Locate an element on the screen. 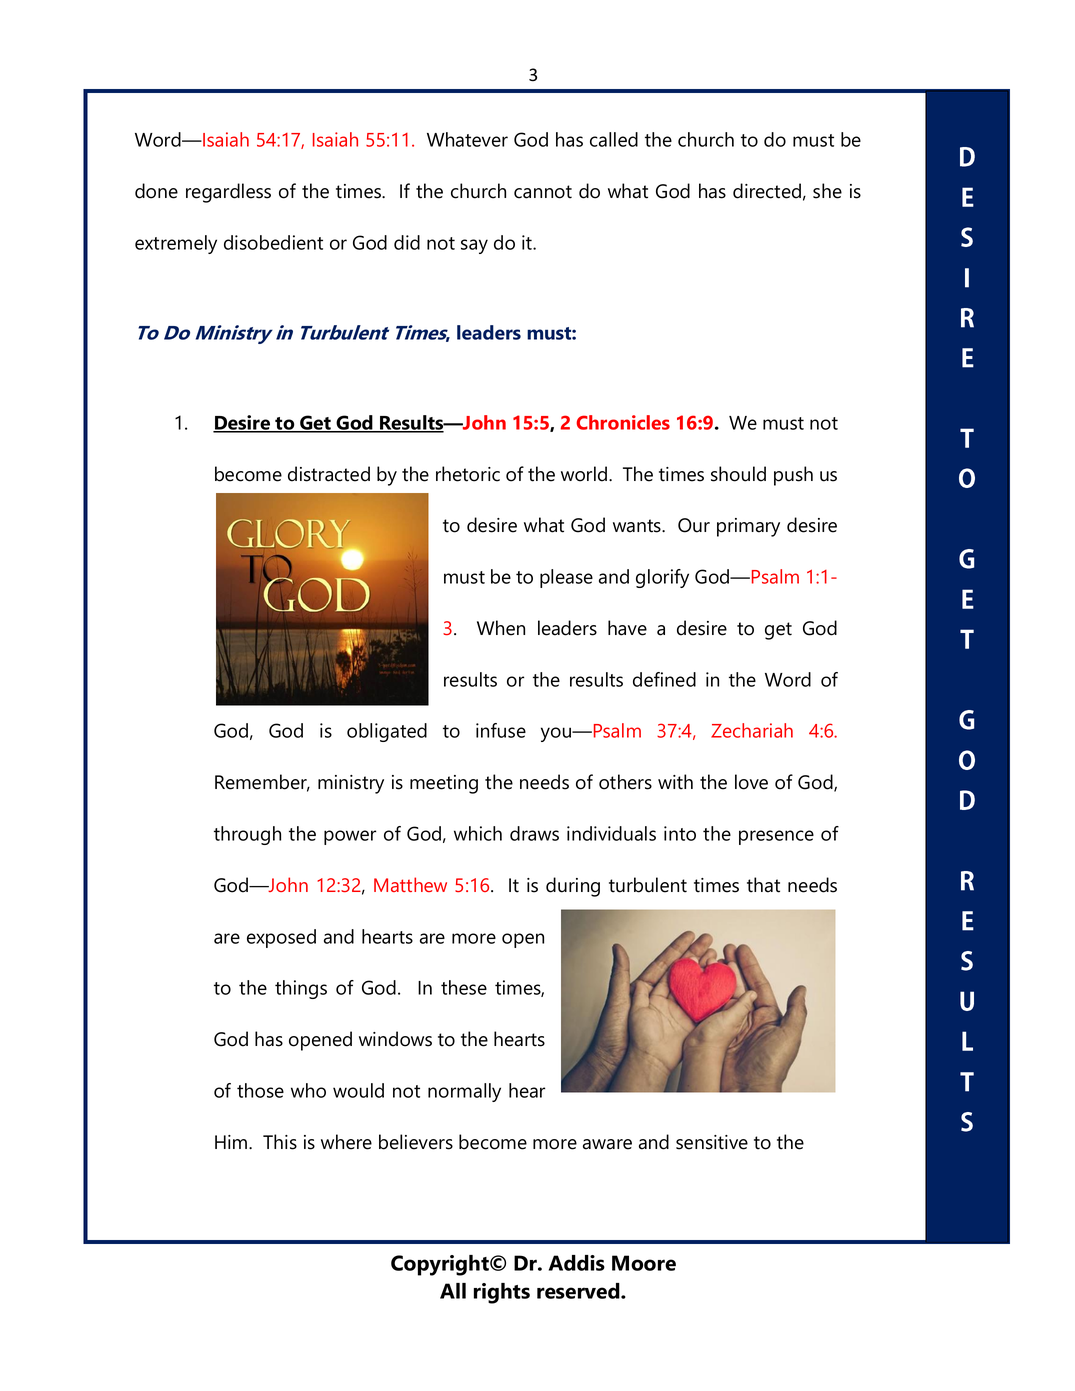  through is located at coordinates (247, 835).
